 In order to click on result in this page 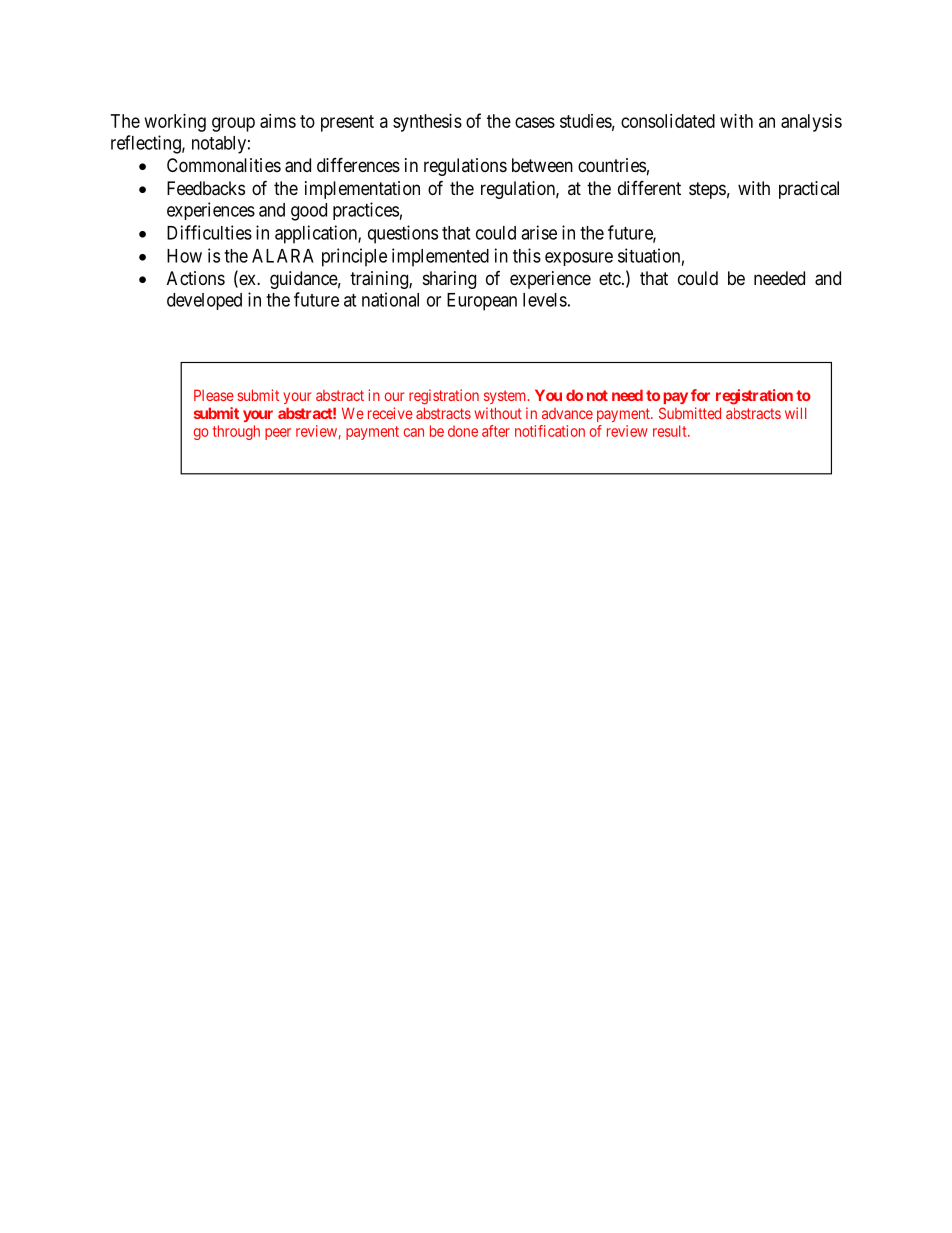, I will do `click(671, 431)`.
